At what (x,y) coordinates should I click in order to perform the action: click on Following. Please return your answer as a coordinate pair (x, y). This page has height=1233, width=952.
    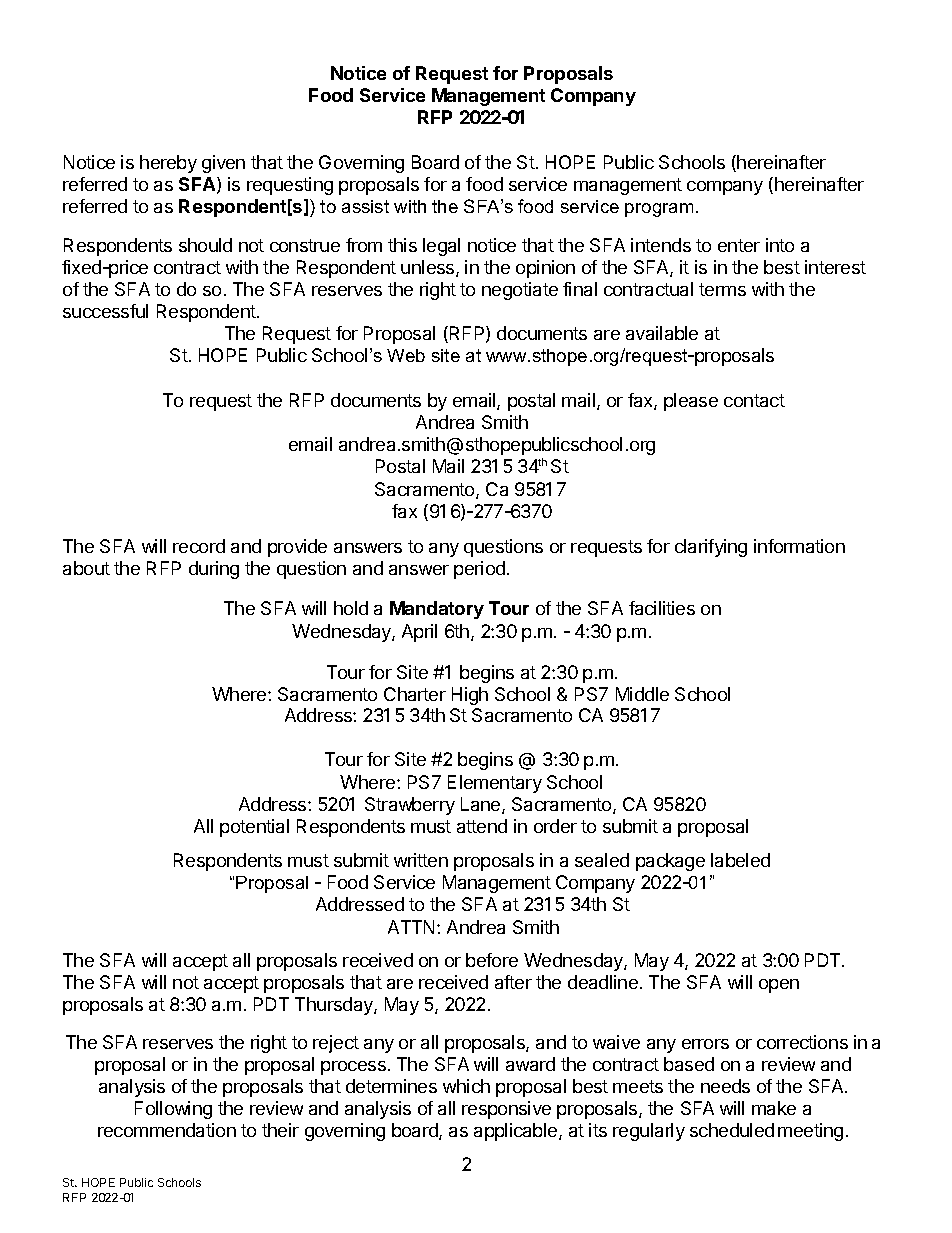
    Looking at the image, I should click on (173, 1110).
